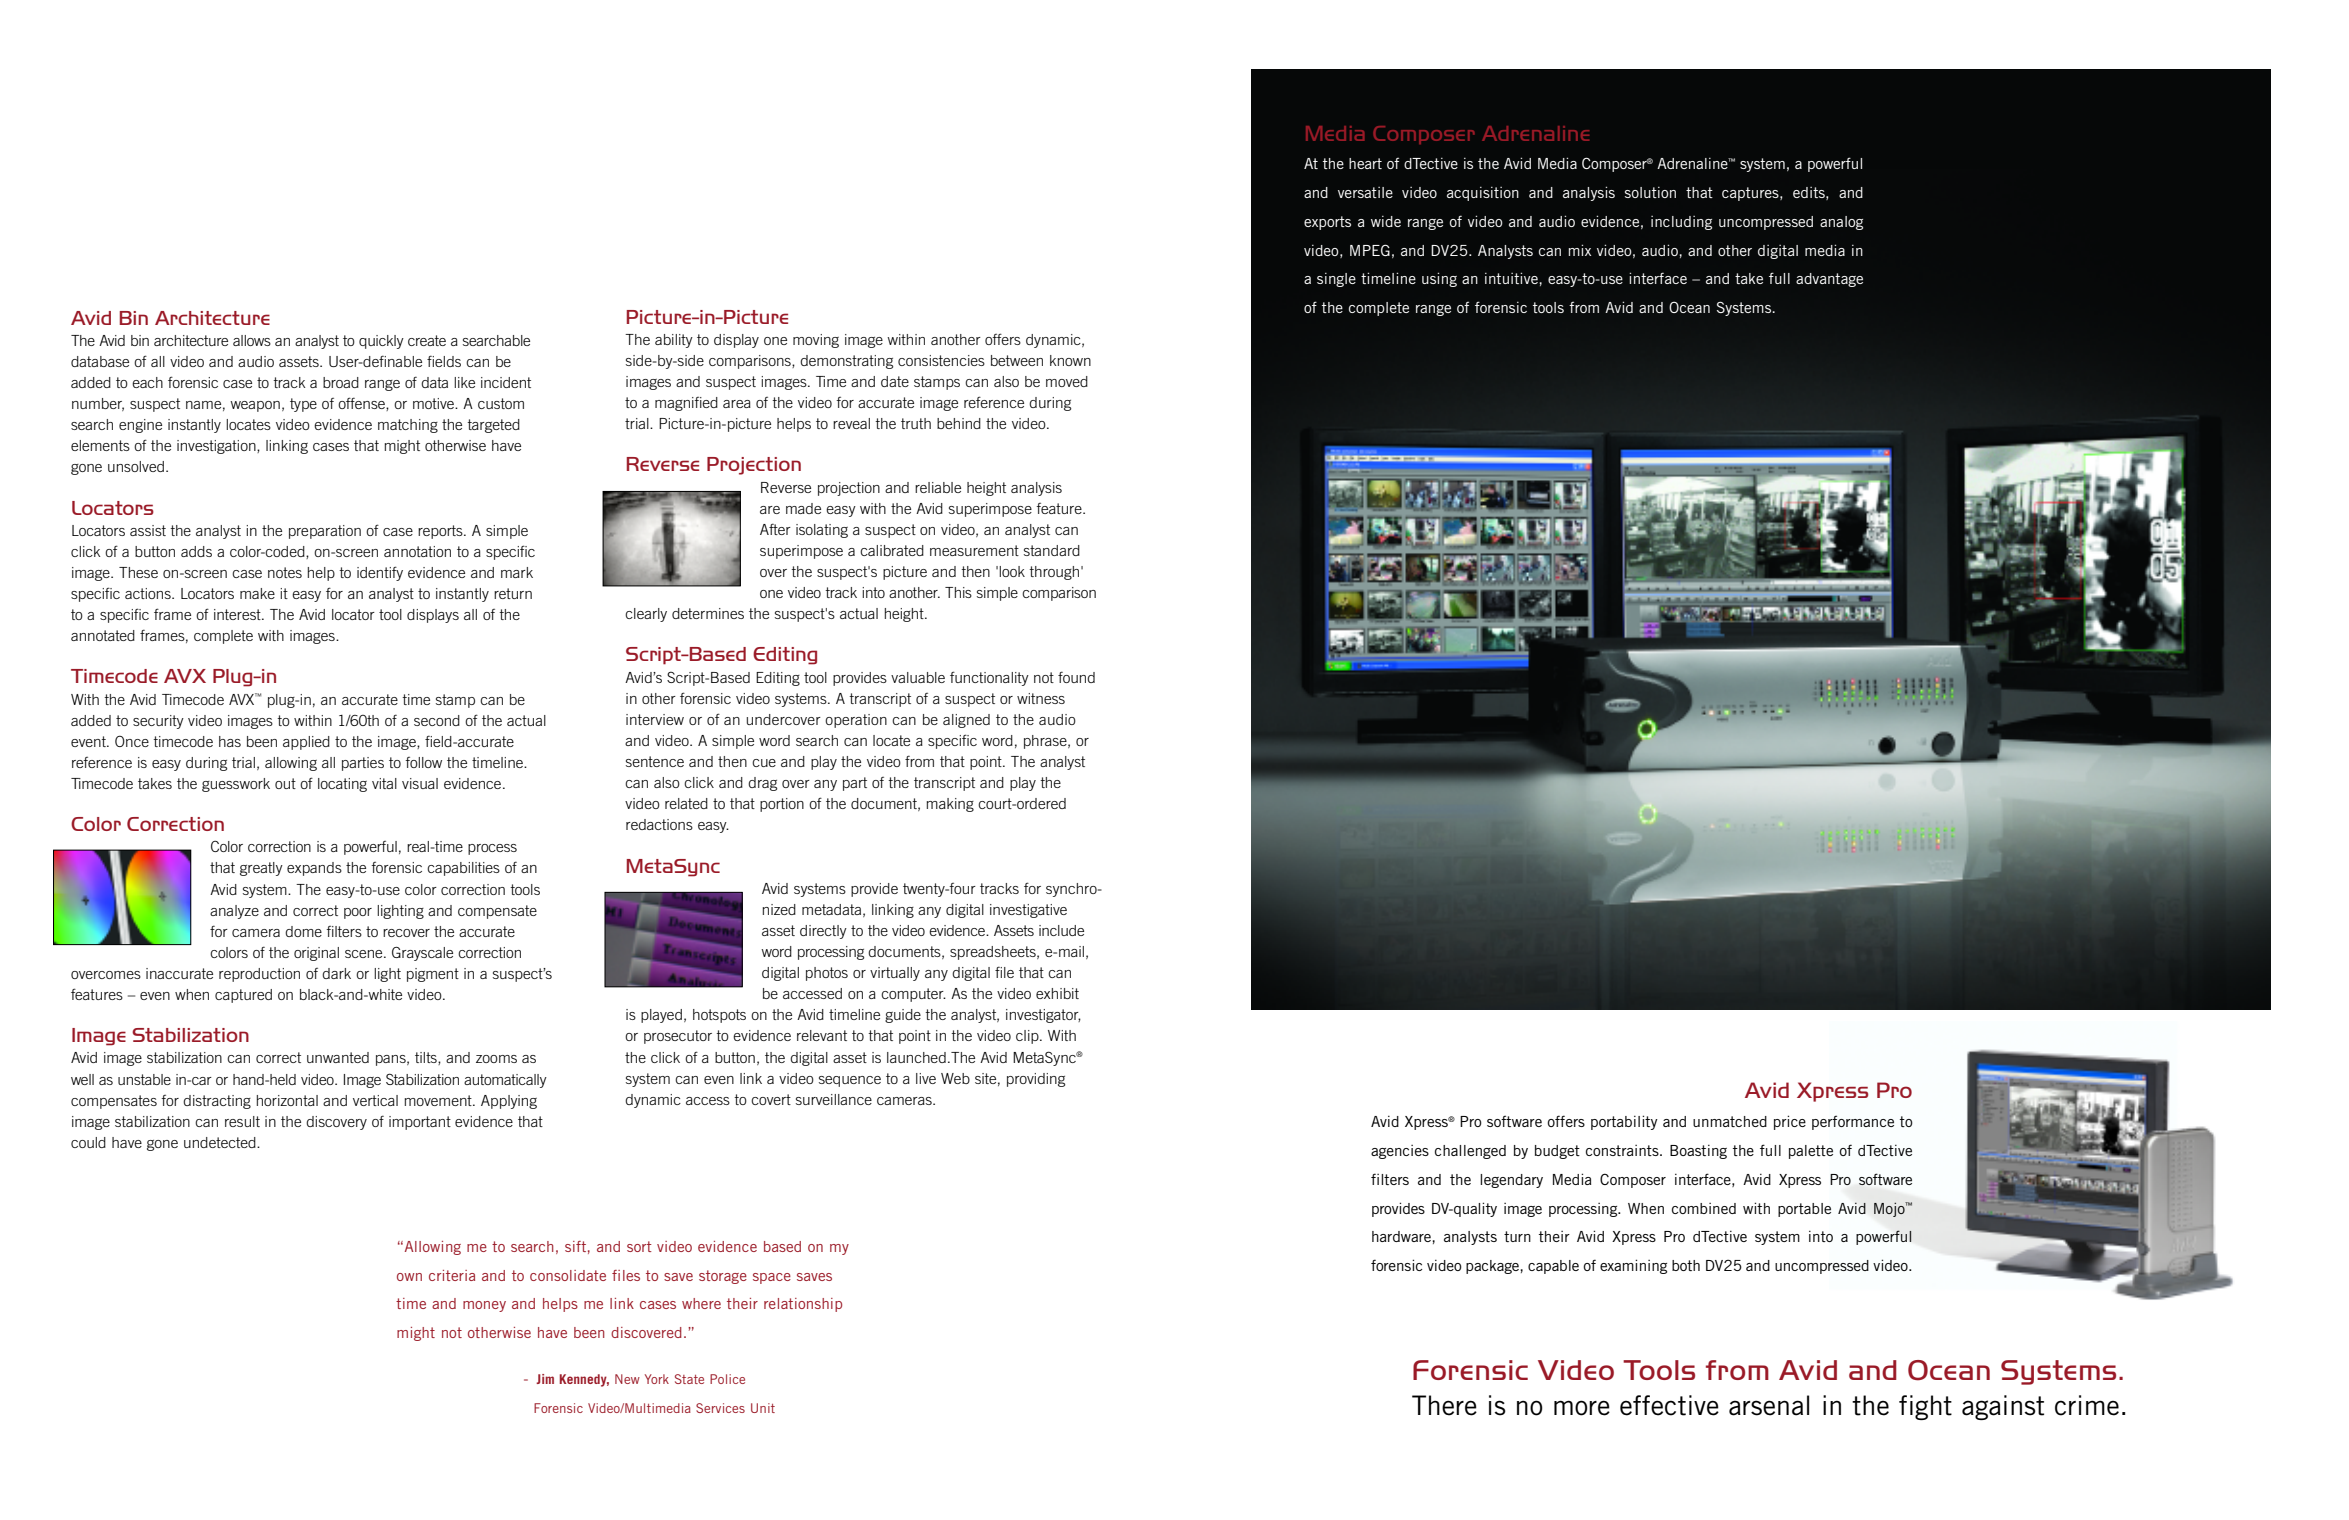  Describe the element at coordinates (338, 1057) in the screenshot. I see `unwanted` at that location.
